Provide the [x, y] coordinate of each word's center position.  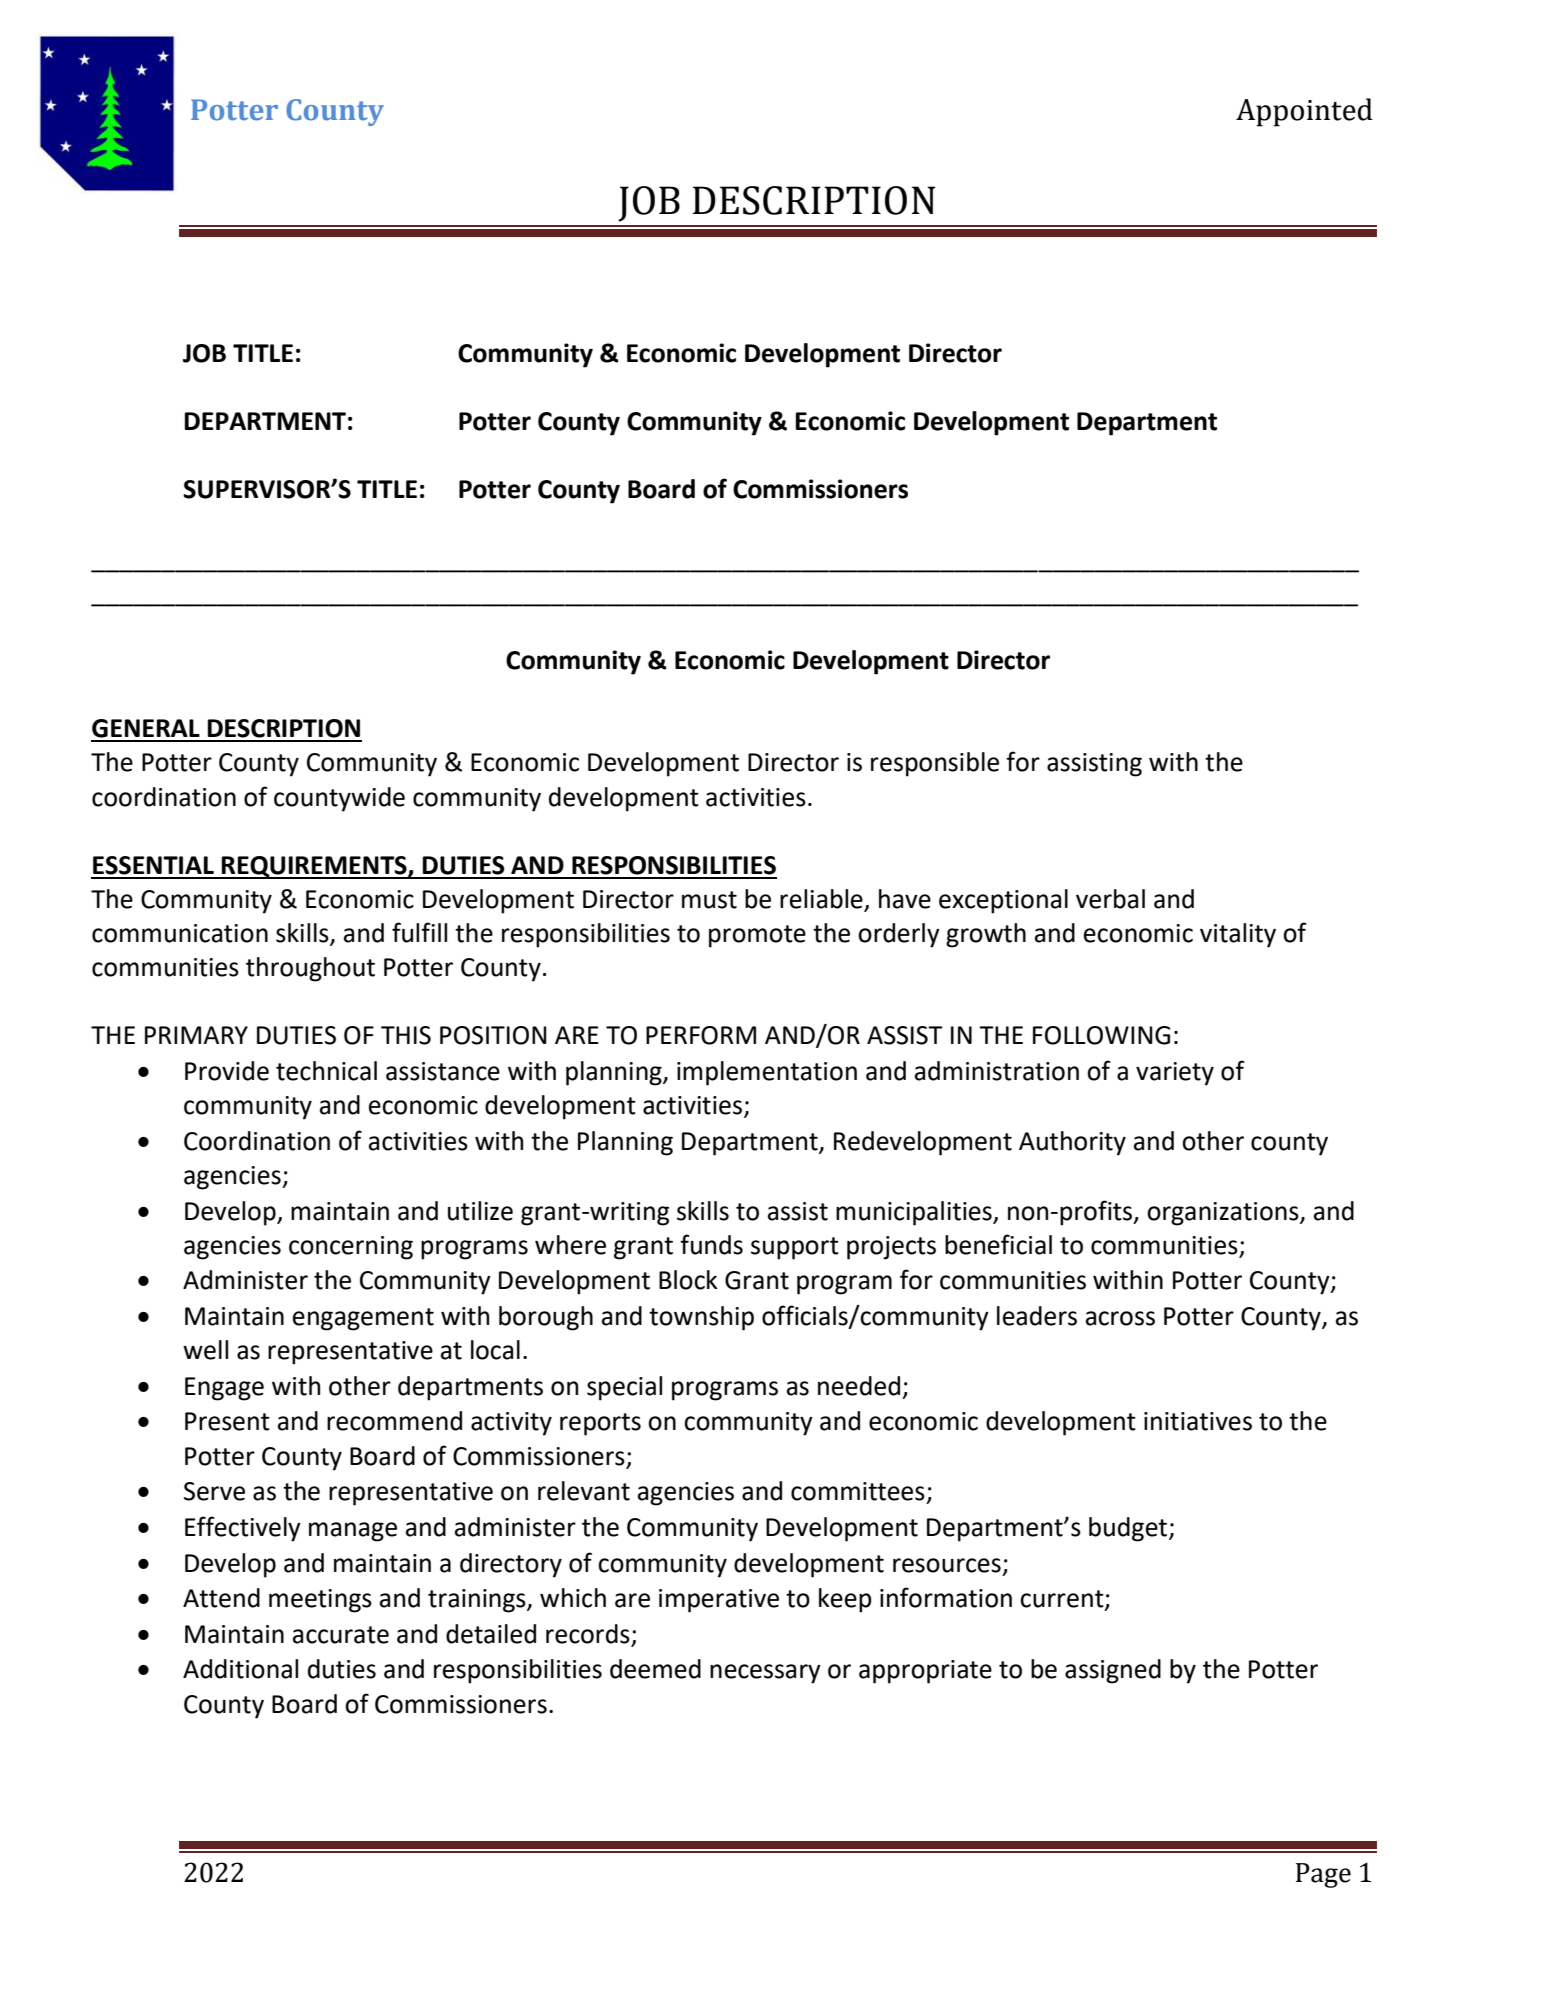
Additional [240, 1669]
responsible [935, 764]
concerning [351, 1248]
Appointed [1304, 112]
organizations [1224, 1214]
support [795, 1248]
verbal [1110, 899]
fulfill [419, 932]
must [709, 900]
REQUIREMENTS [314, 867]
